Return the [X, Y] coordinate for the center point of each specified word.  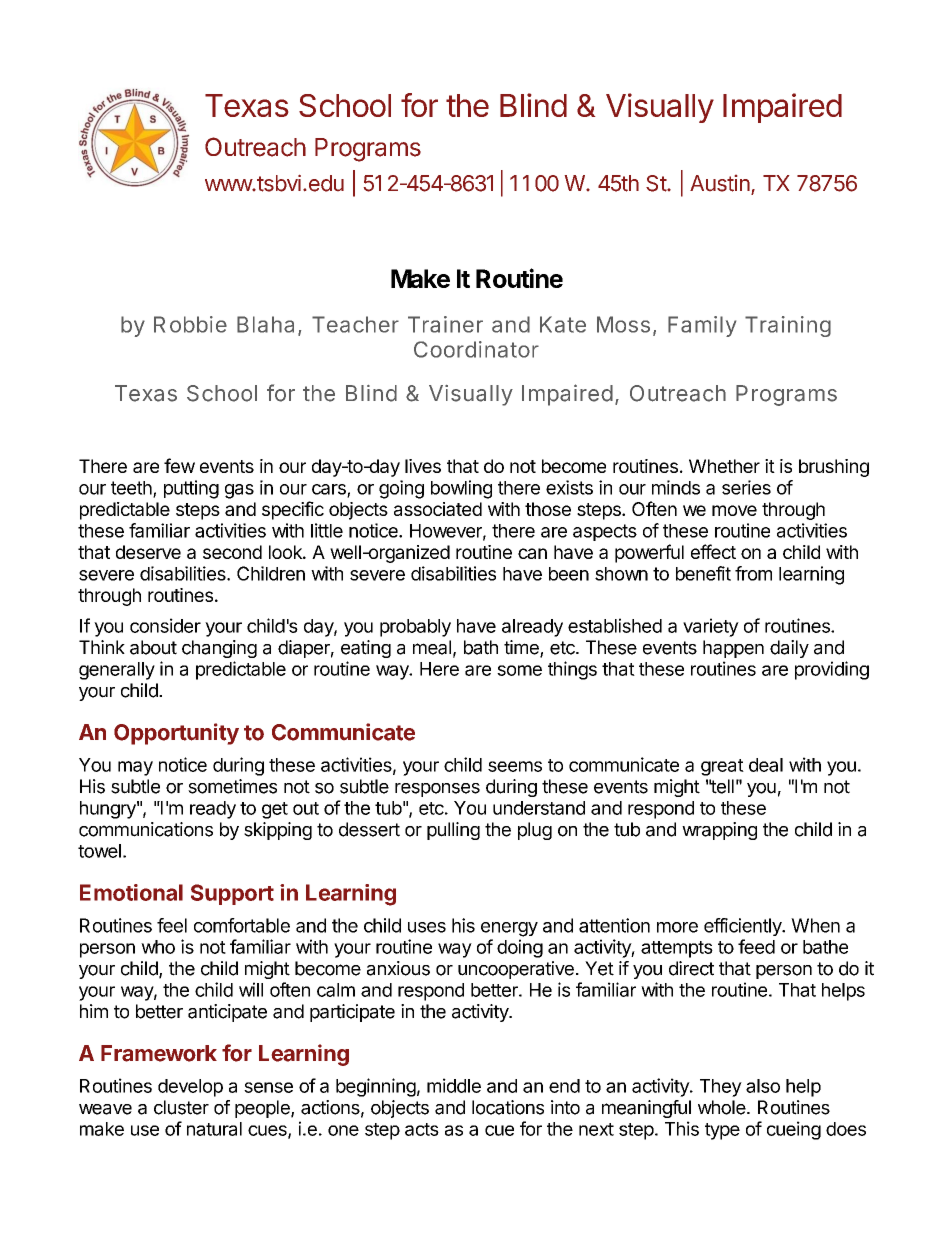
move [734, 510]
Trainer [445, 324]
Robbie [190, 324]
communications [146, 829]
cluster [181, 1107]
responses [437, 790]
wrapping [719, 831]
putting [191, 489]
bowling [461, 489]
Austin [720, 183]
